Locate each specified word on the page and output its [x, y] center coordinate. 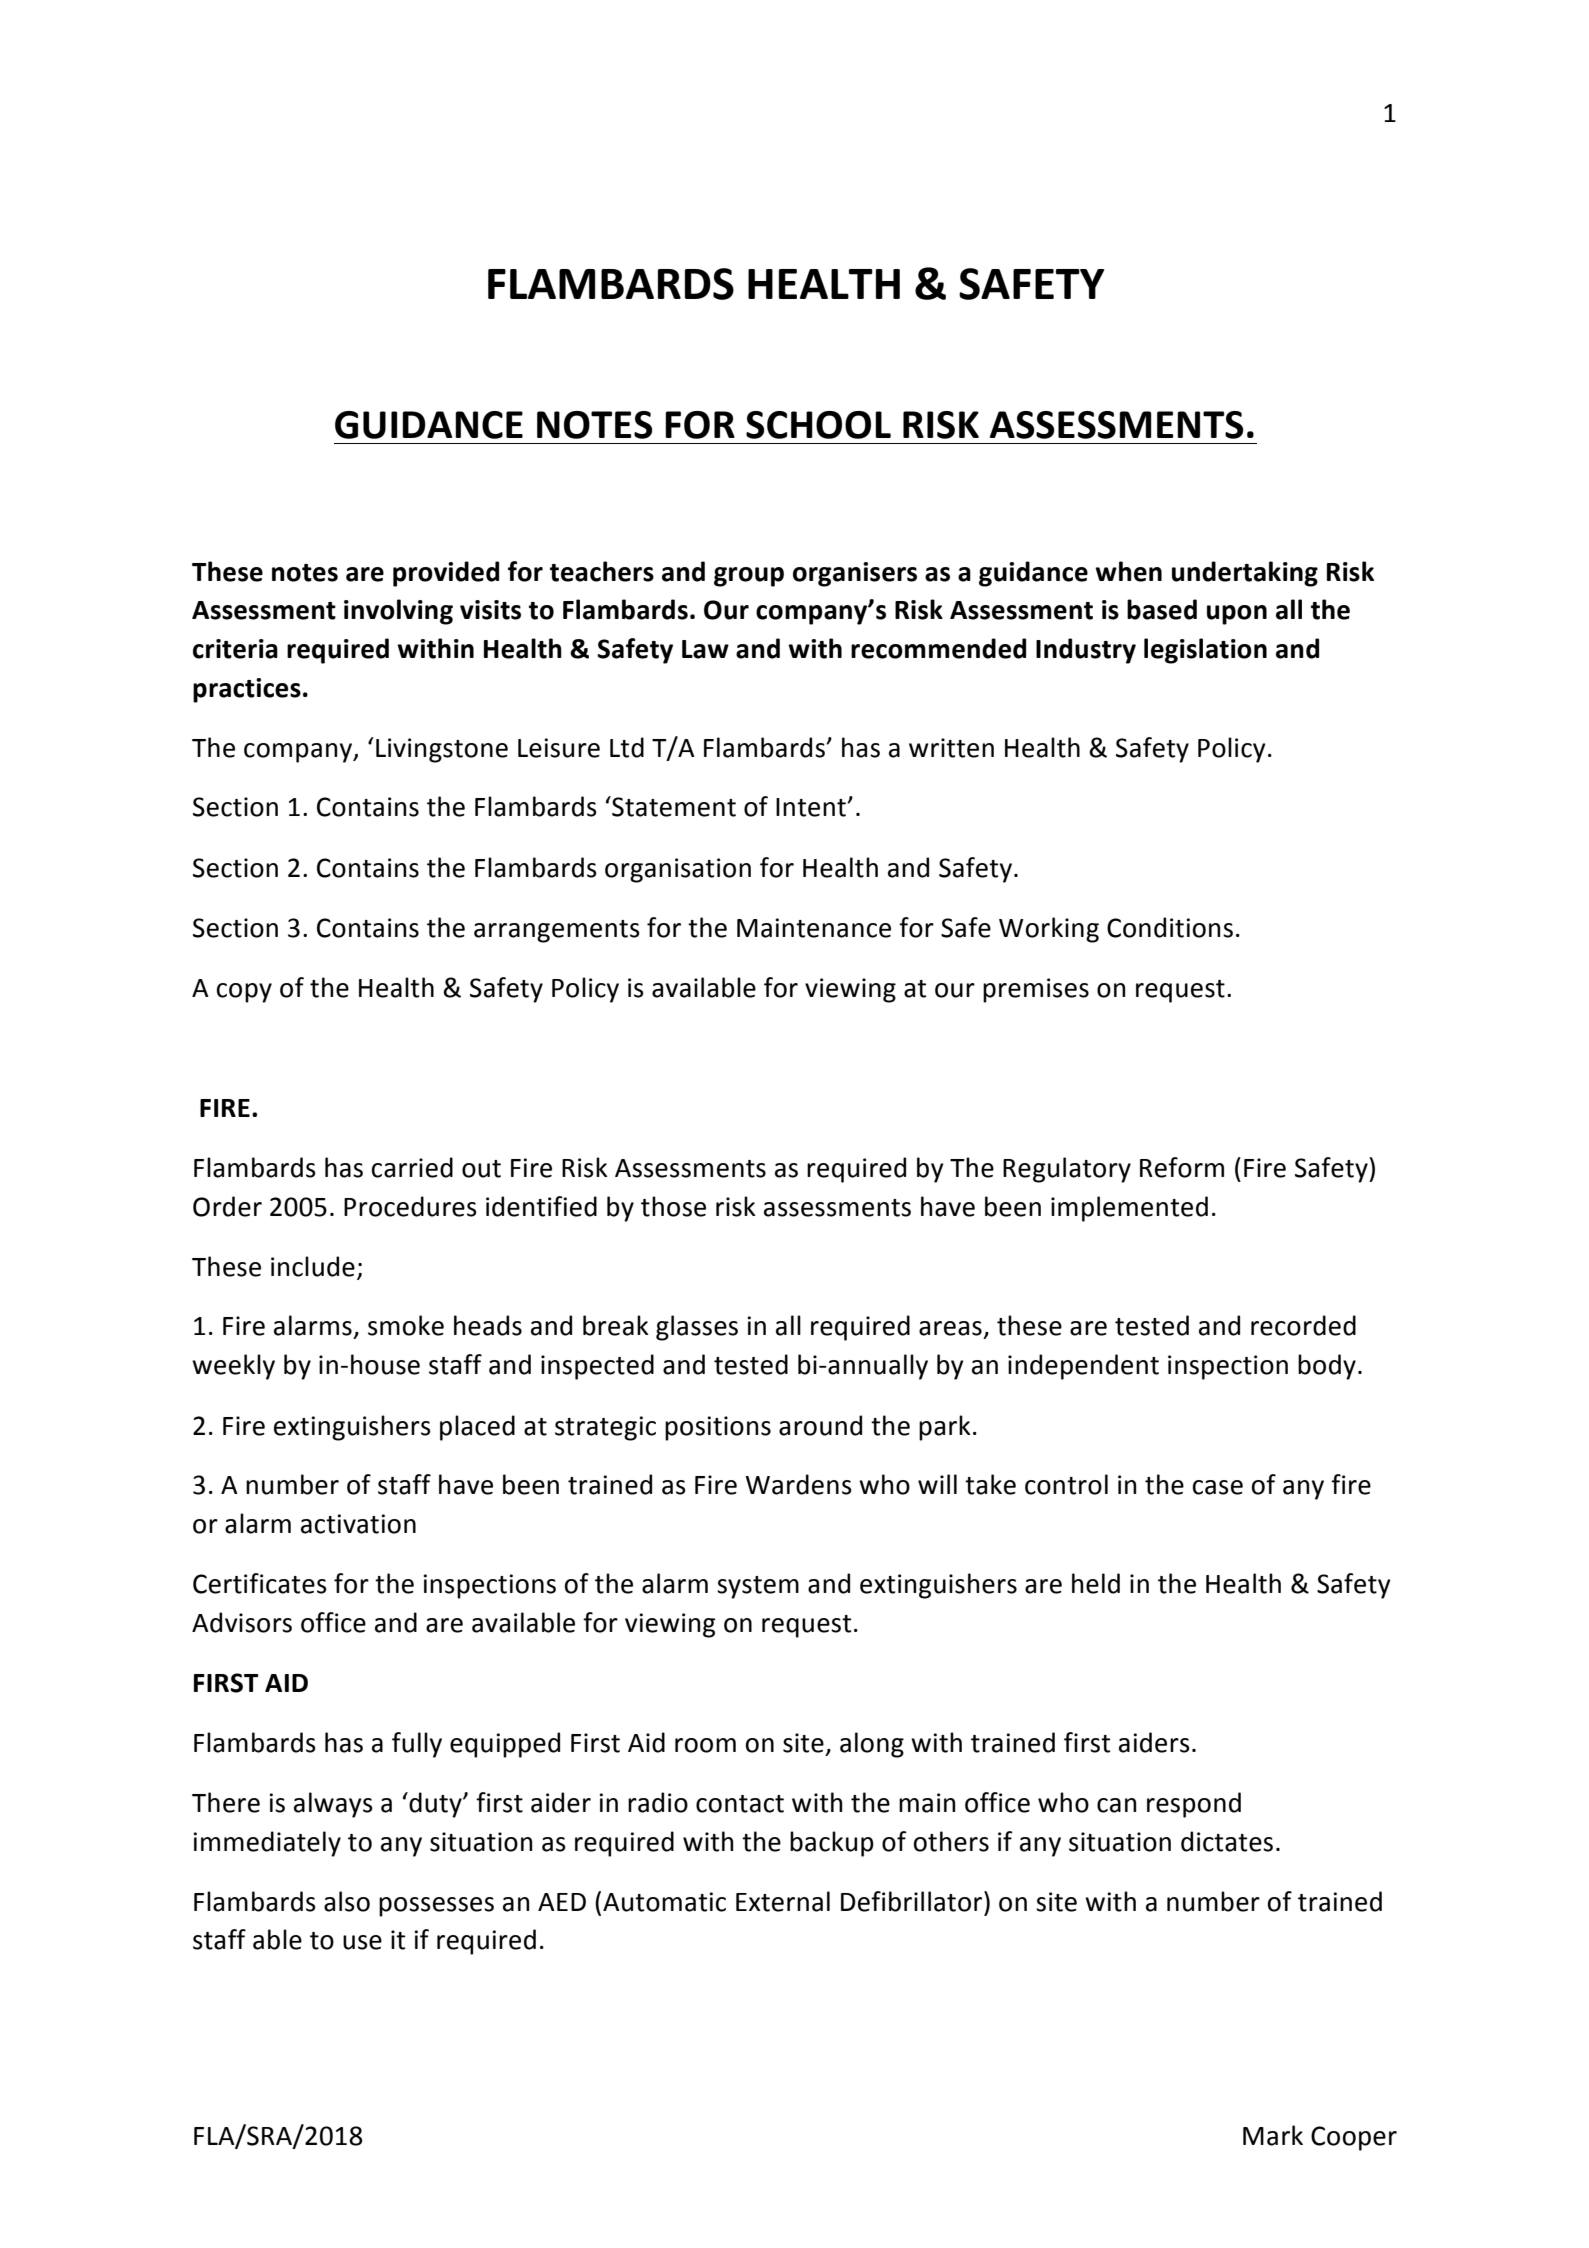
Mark [1273, 2135]
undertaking [1245, 574]
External [783, 1901]
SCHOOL [818, 425]
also [347, 1901]
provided [446, 574]
